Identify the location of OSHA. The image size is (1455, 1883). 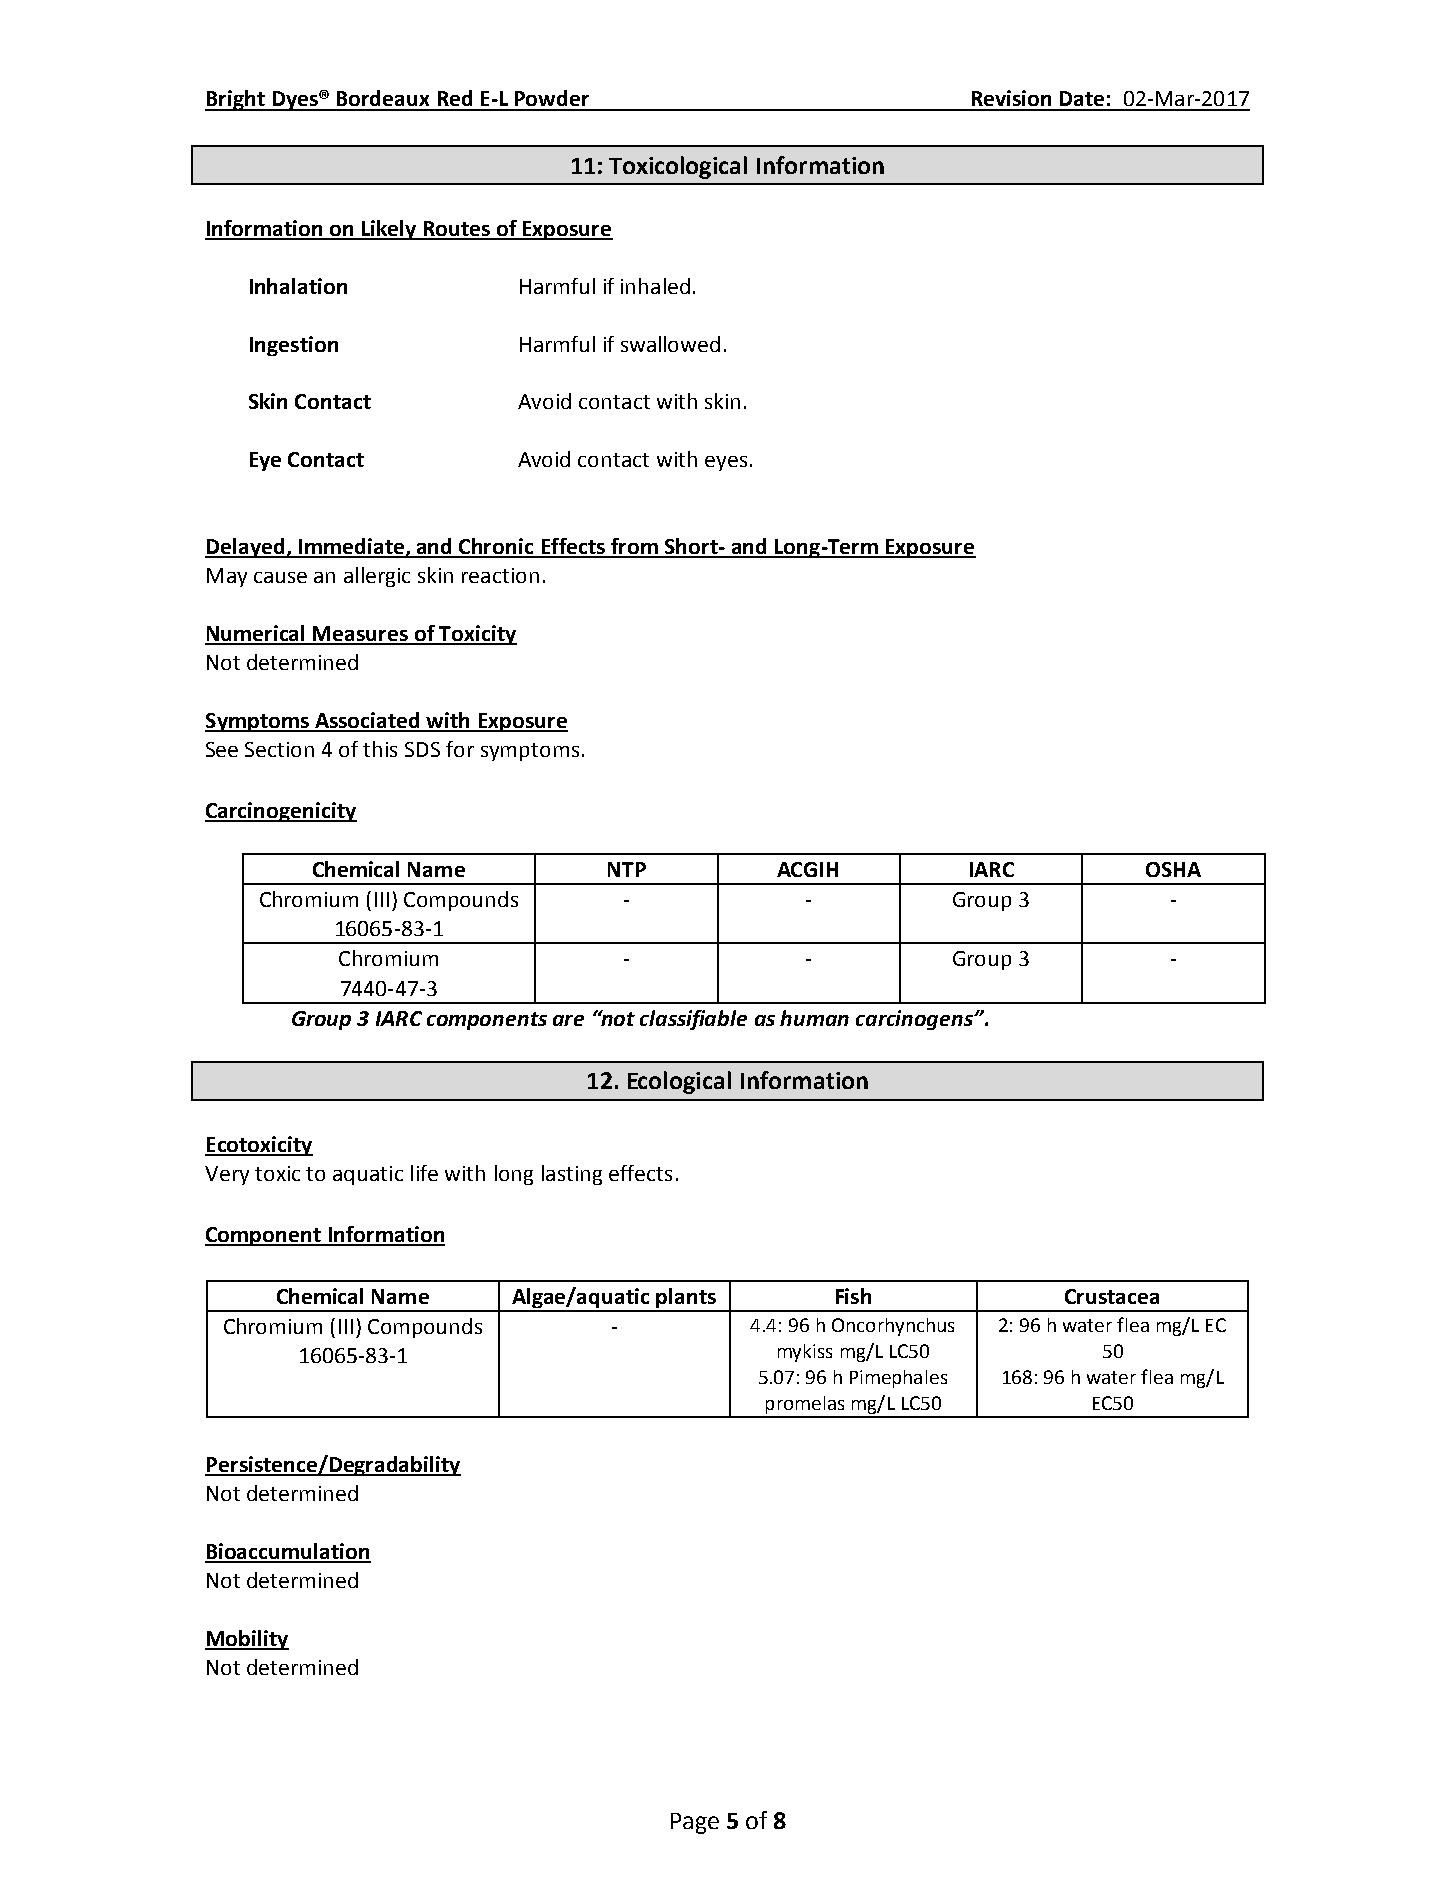
(1173, 869).
